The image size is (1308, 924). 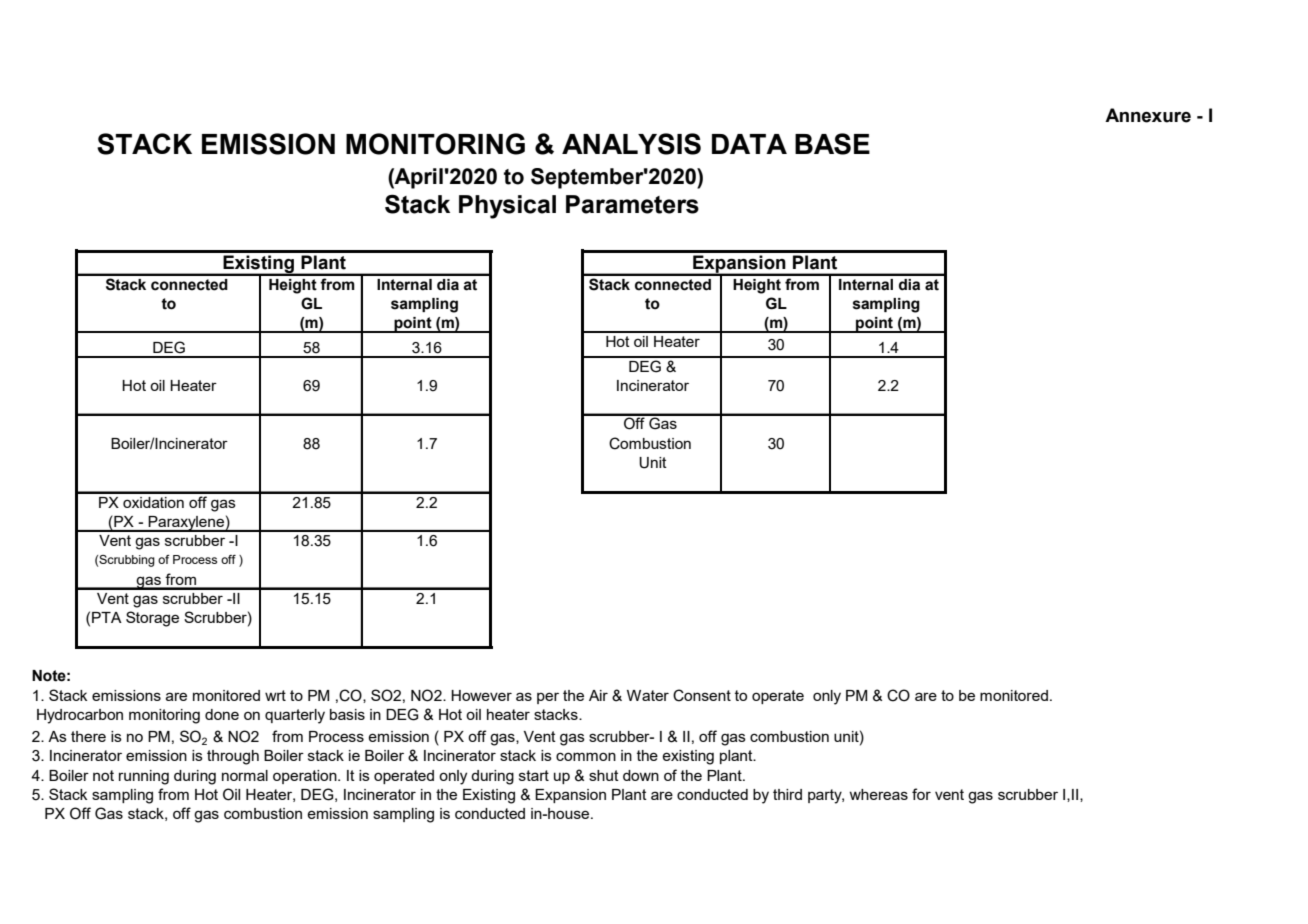 What do you see at coordinates (598, 695) in the document?
I see `Air` at bounding box center [598, 695].
